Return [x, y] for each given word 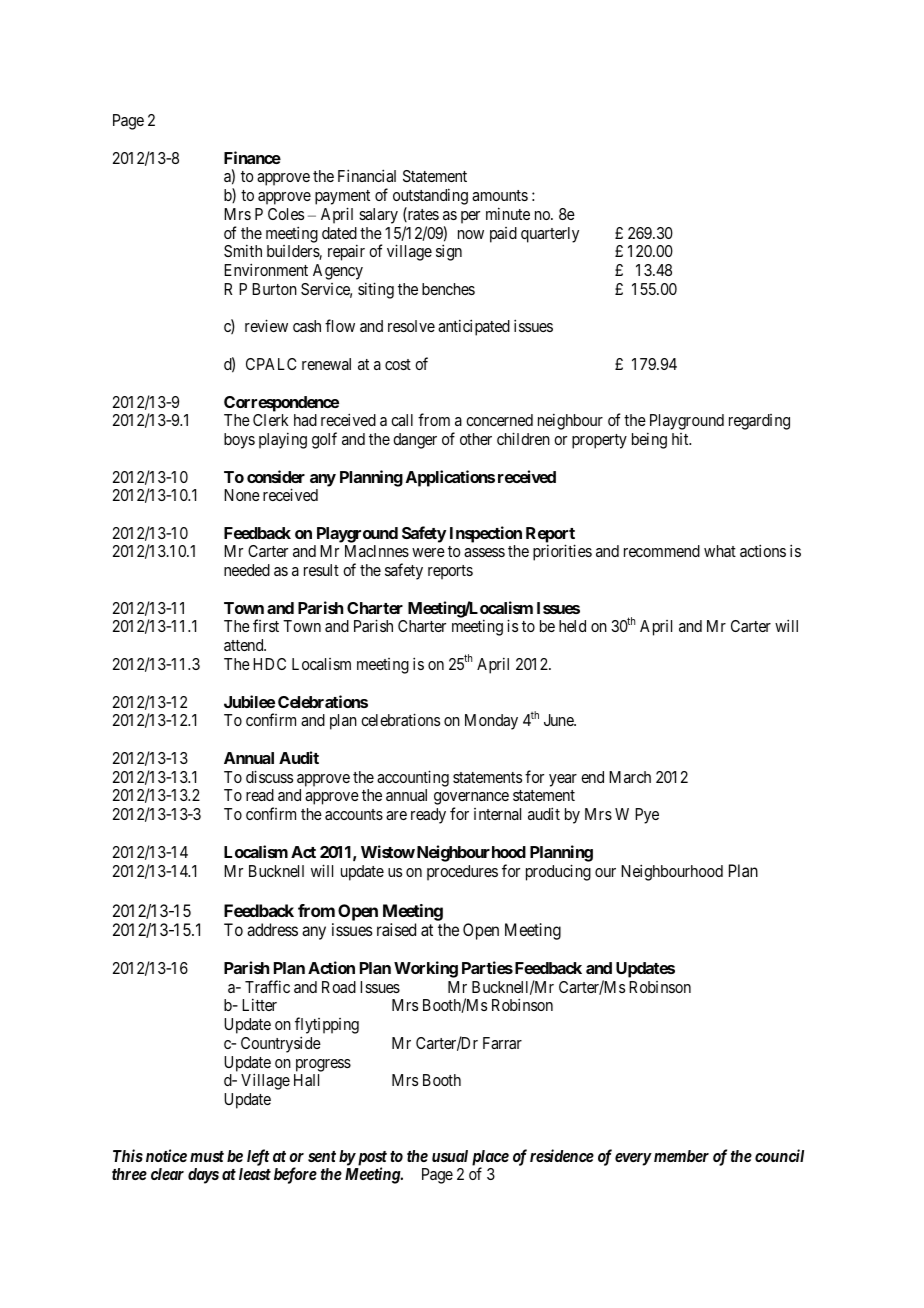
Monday [491, 722]
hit [681, 439]
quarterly [550, 235]
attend [245, 645]
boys [239, 441]
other [476, 439]
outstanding [430, 196]
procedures [462, 873]
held [572, 626]
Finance [252, 157]
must [207, 1156]
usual [450, 1156]
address [272, 929]
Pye [647, 816]
